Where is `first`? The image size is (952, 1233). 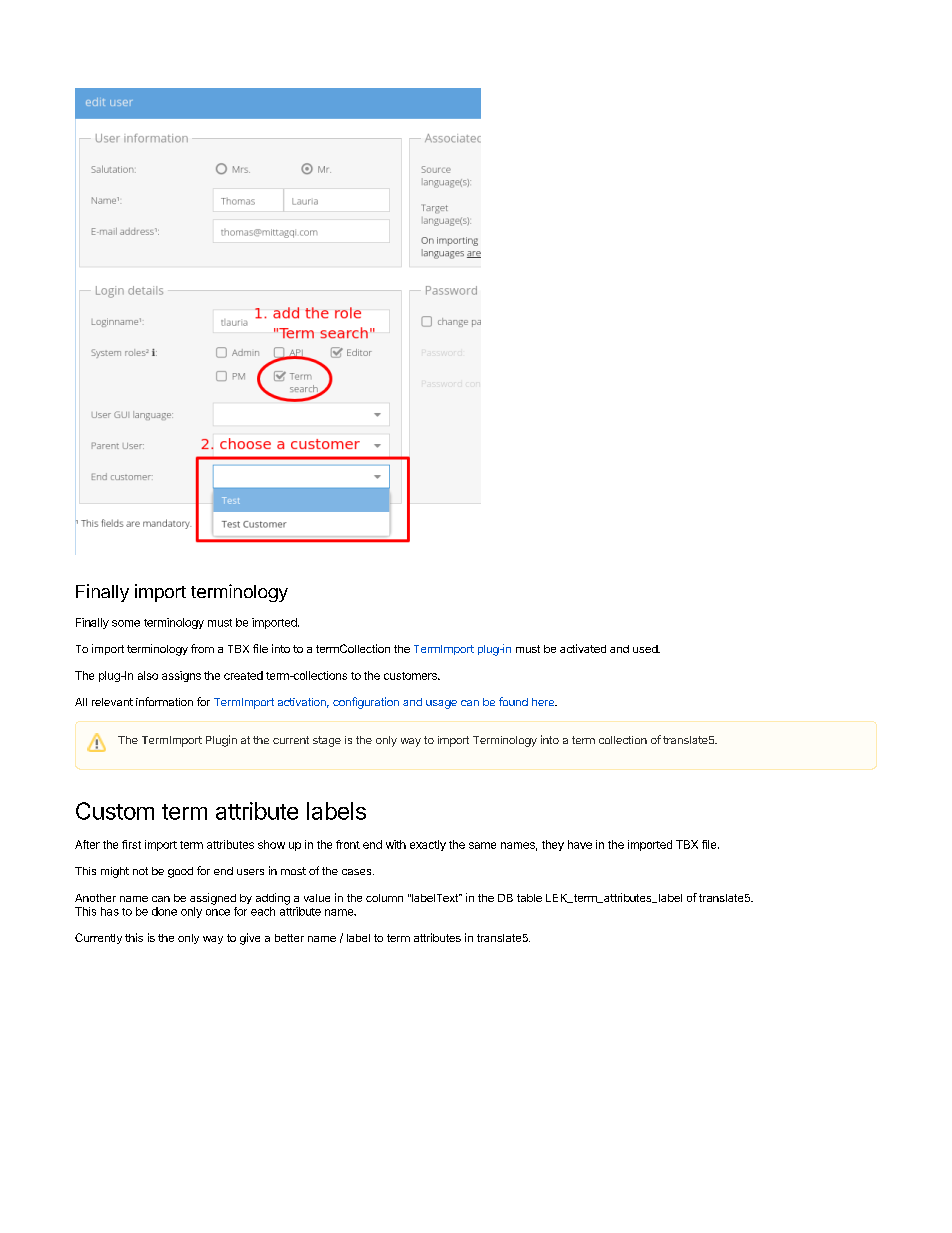
first is located at coordinates (131, 844).
